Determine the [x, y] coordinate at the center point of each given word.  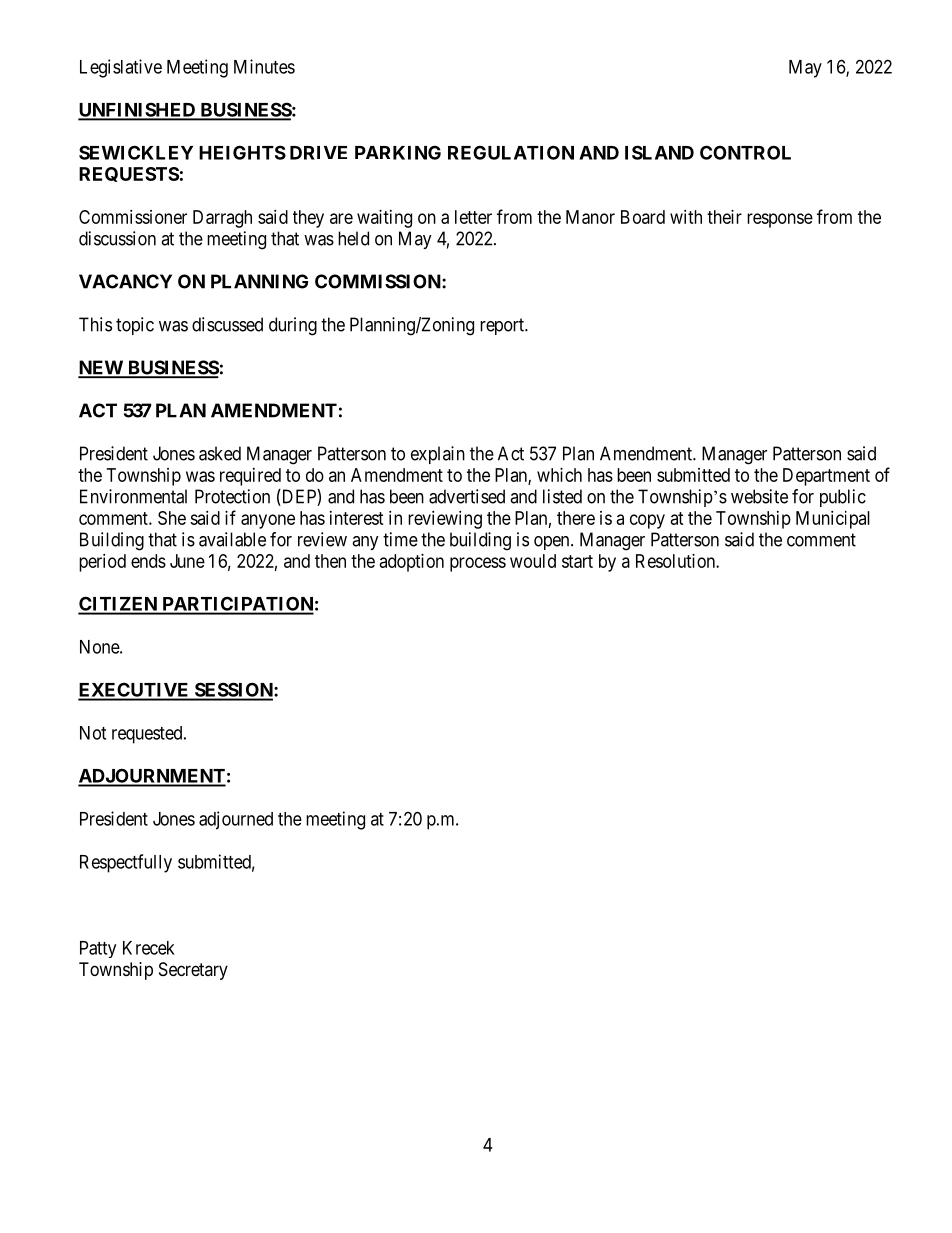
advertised [467, 496]
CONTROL [745, 152]
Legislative [121, 68]
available [232, 539]
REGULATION [511, 152]
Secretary [193, 971]
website [759, 496]
